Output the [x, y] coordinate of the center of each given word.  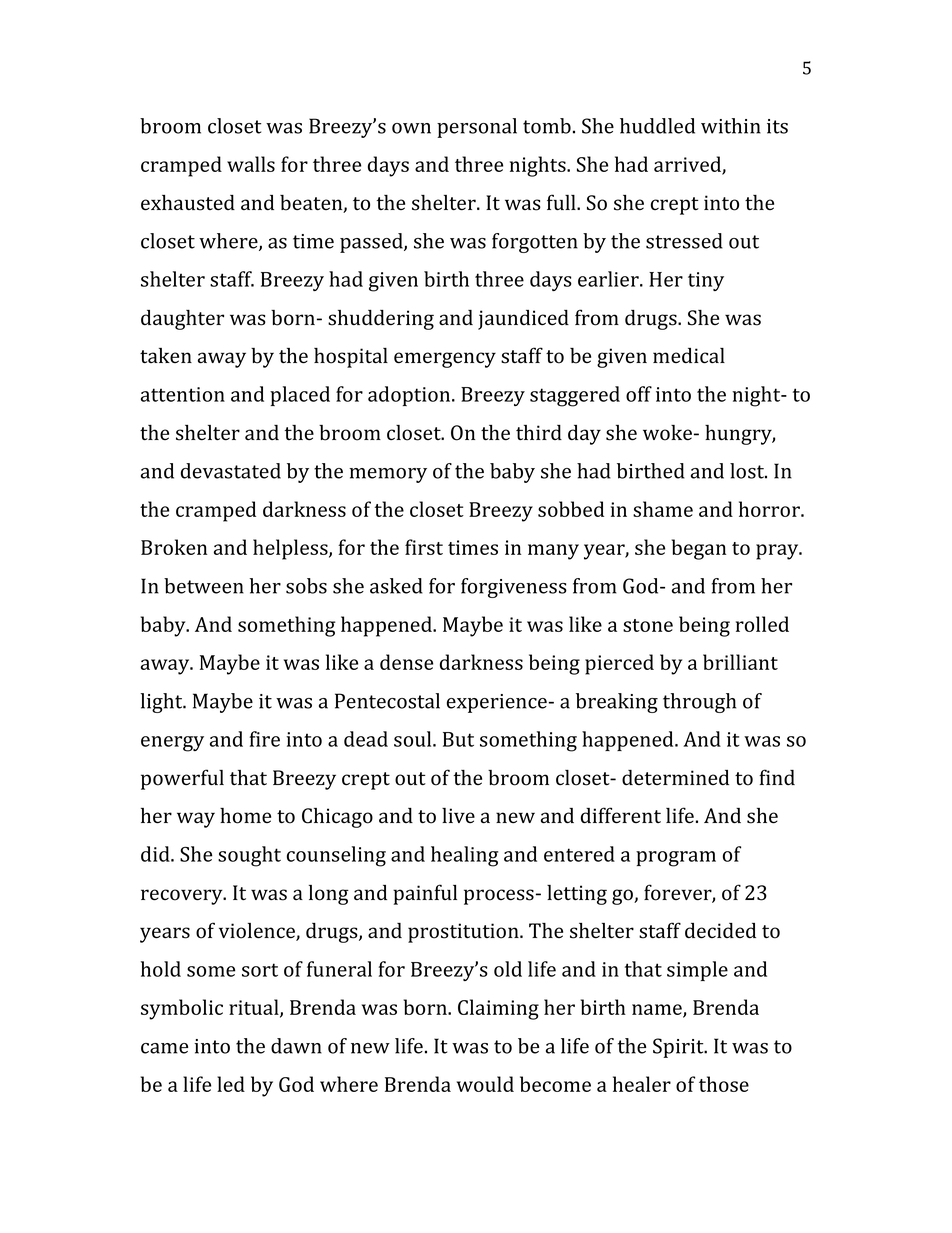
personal [477, 128]
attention [183, 394]
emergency [445, 360]
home [245, 816]
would [485, 1084]
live [458, 816]
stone [648, 625]
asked [396, 586]
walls [251, 164]
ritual [255, 1008]
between [204, 586]
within [731, 126]
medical [689, 356]
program [676, 859]
